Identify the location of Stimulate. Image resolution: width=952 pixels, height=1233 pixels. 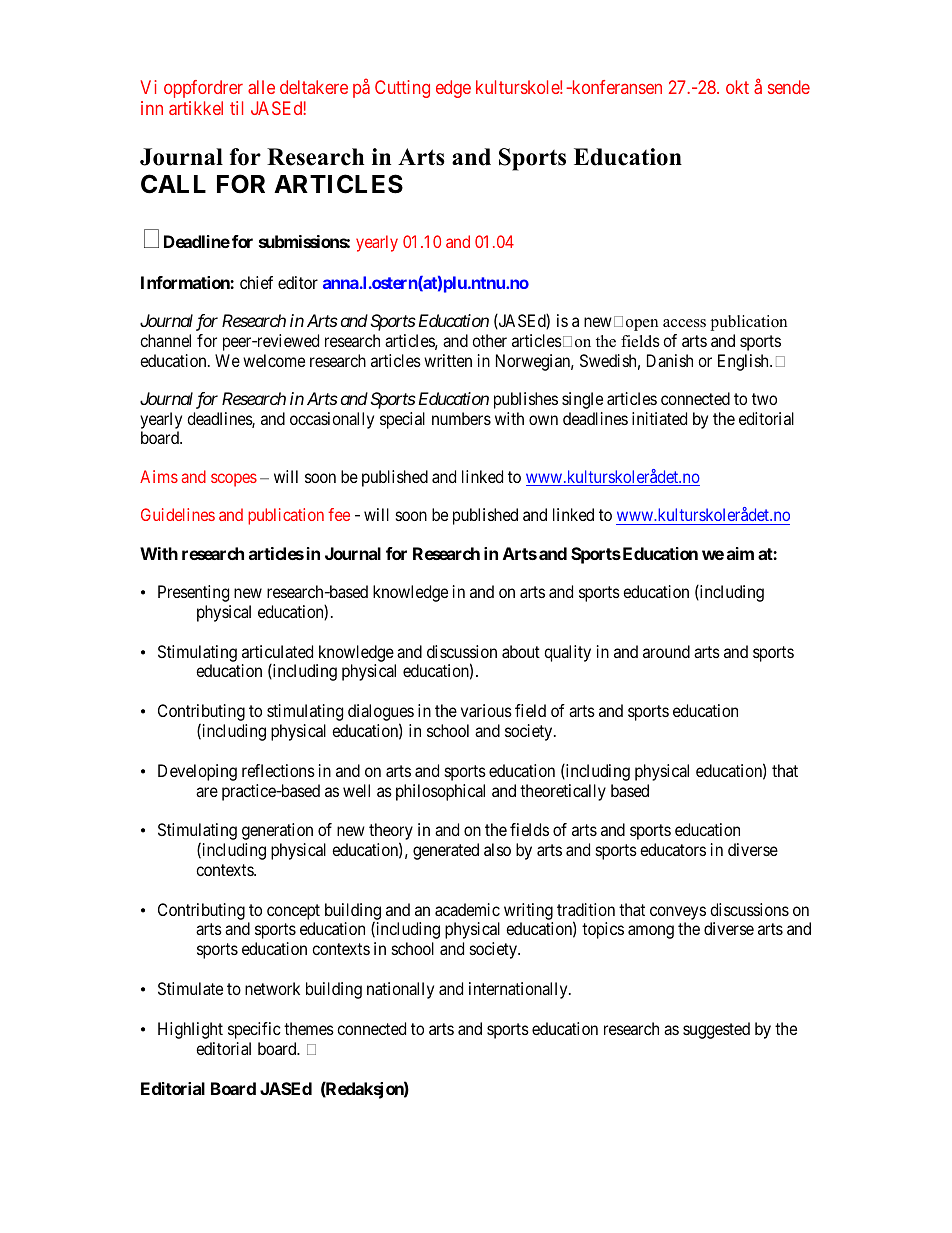
(190, 988).
